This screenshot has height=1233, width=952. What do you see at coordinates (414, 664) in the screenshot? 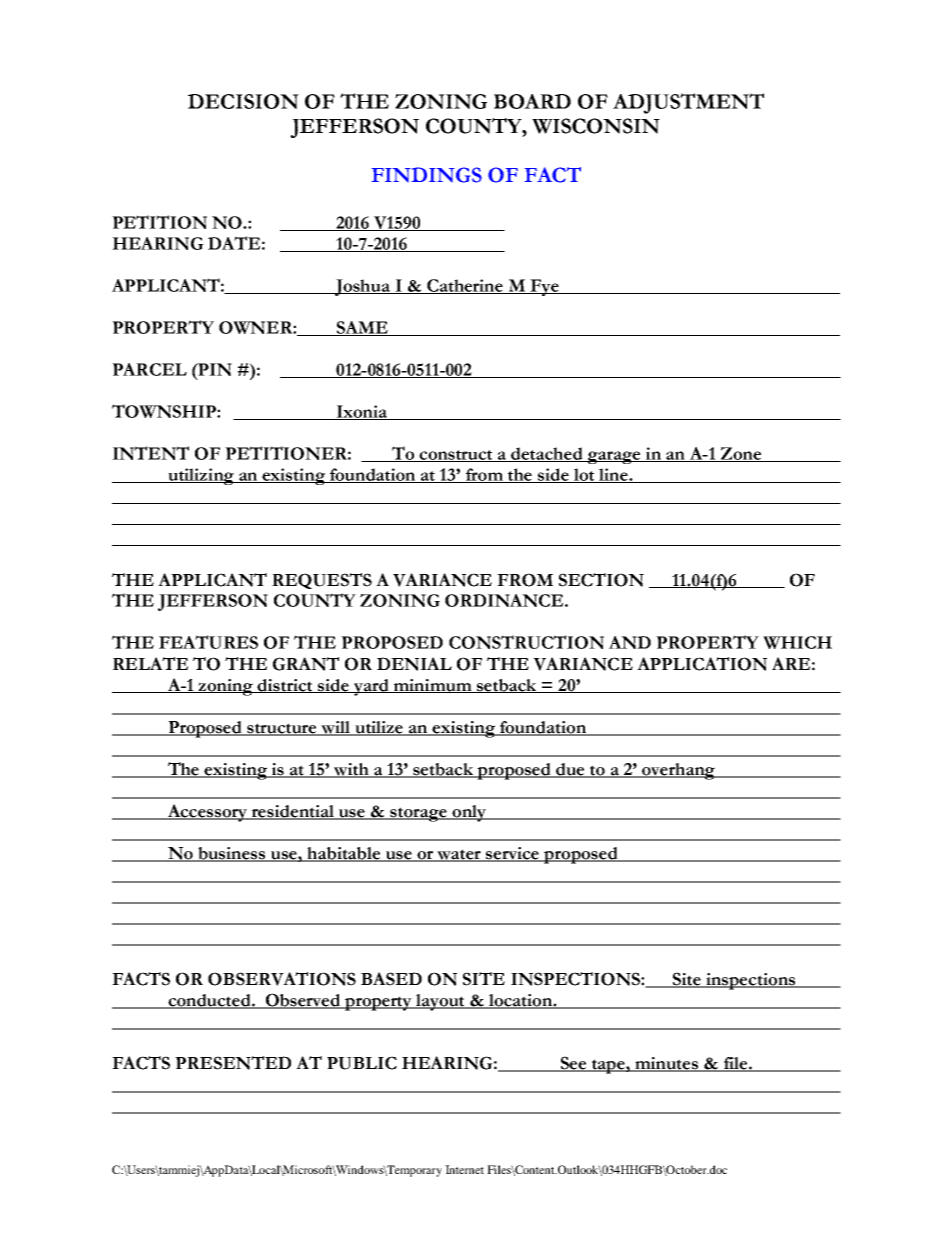
I see `DENIAL` at bounding box center [414, 664].
